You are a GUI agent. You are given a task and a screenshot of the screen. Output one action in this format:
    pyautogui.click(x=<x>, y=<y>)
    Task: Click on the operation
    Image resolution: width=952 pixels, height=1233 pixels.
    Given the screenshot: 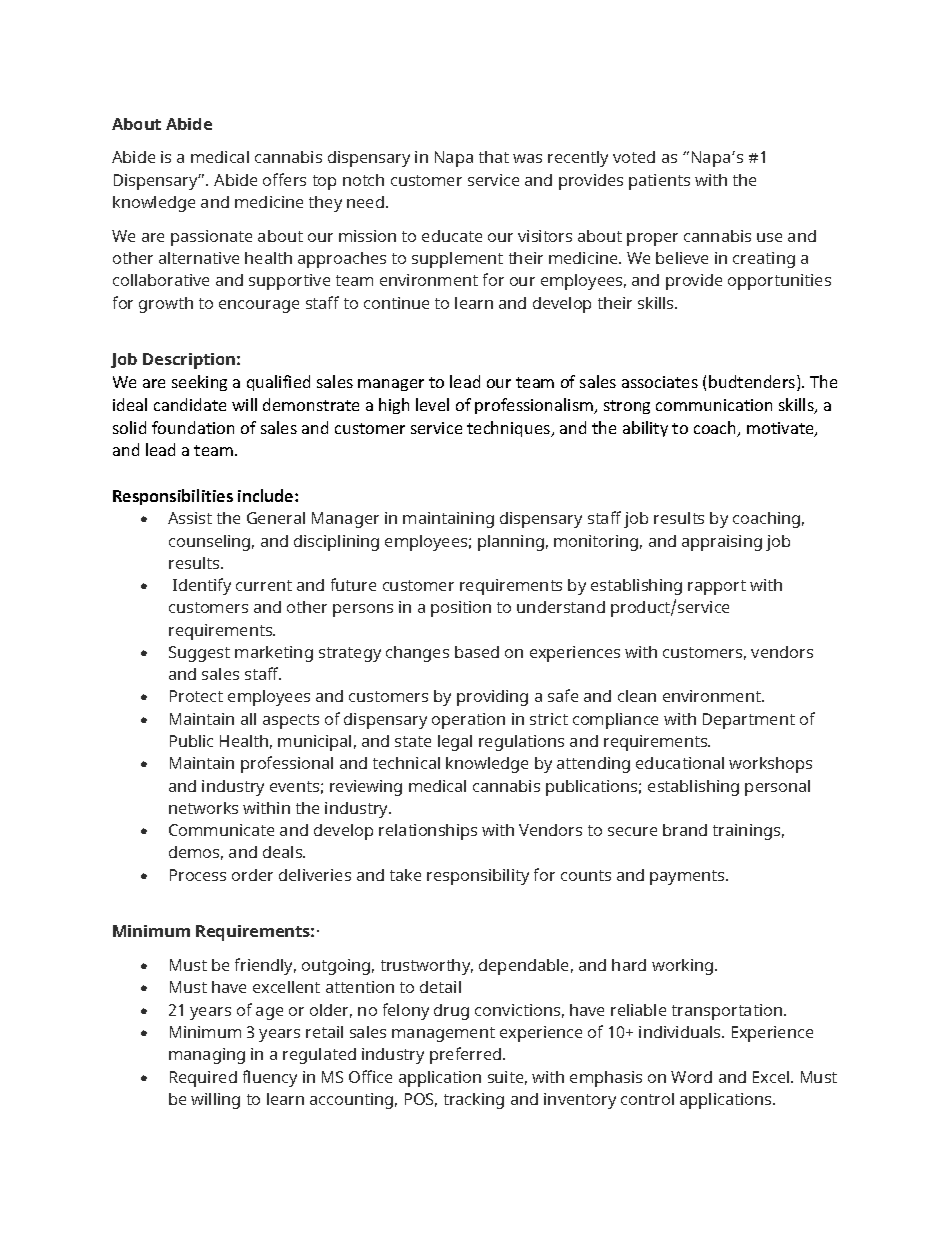 What is the action you would take?
    pyautogui.click(x=468, y=721)
